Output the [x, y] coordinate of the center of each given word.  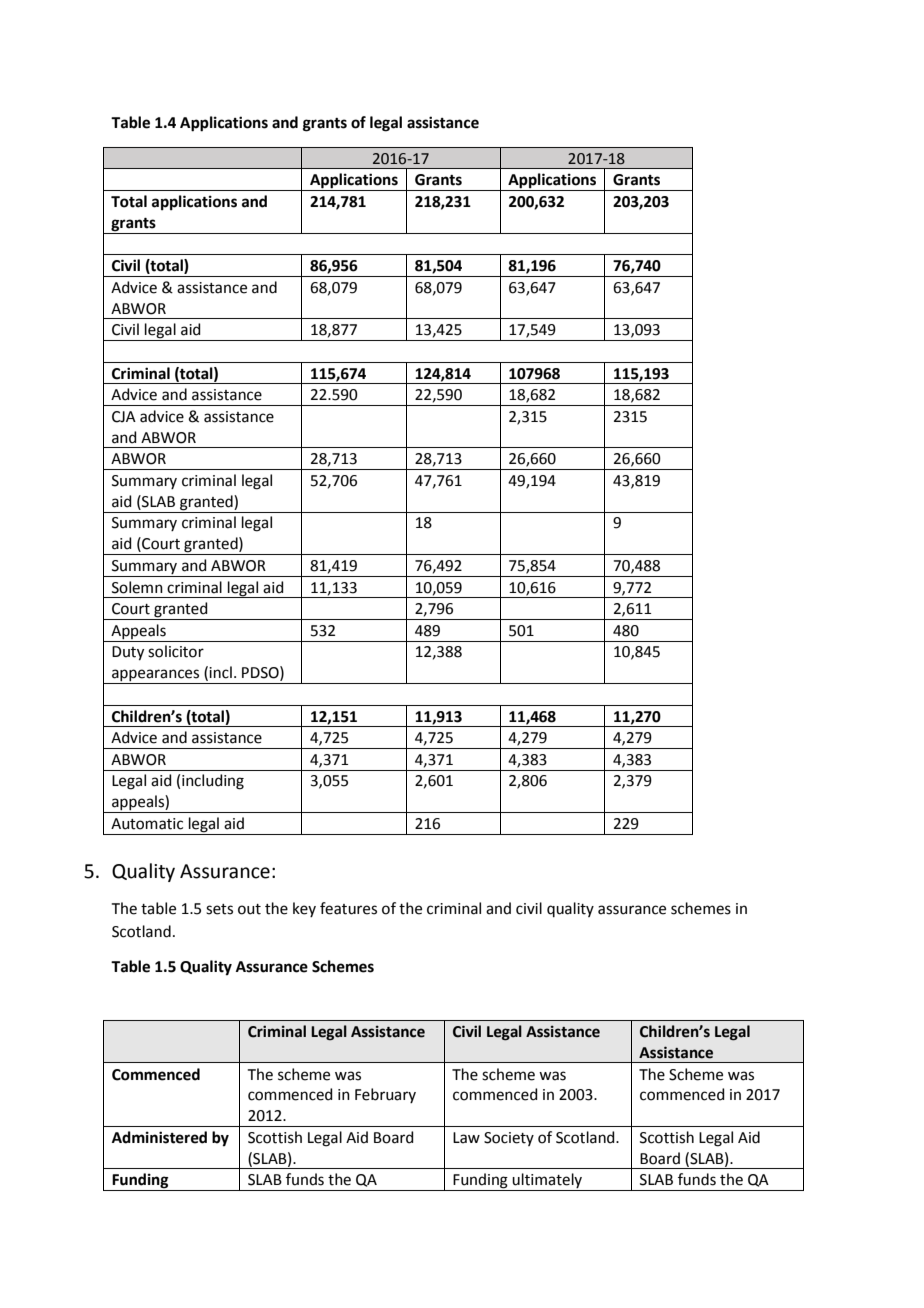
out [249, 909]
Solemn [137, 587]
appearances [156, 676]
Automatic [147, 824]
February [385, 1095]
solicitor [176, 651]
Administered [159, 1137]
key [304, 909]
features [348, 908]
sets [219, 909]
